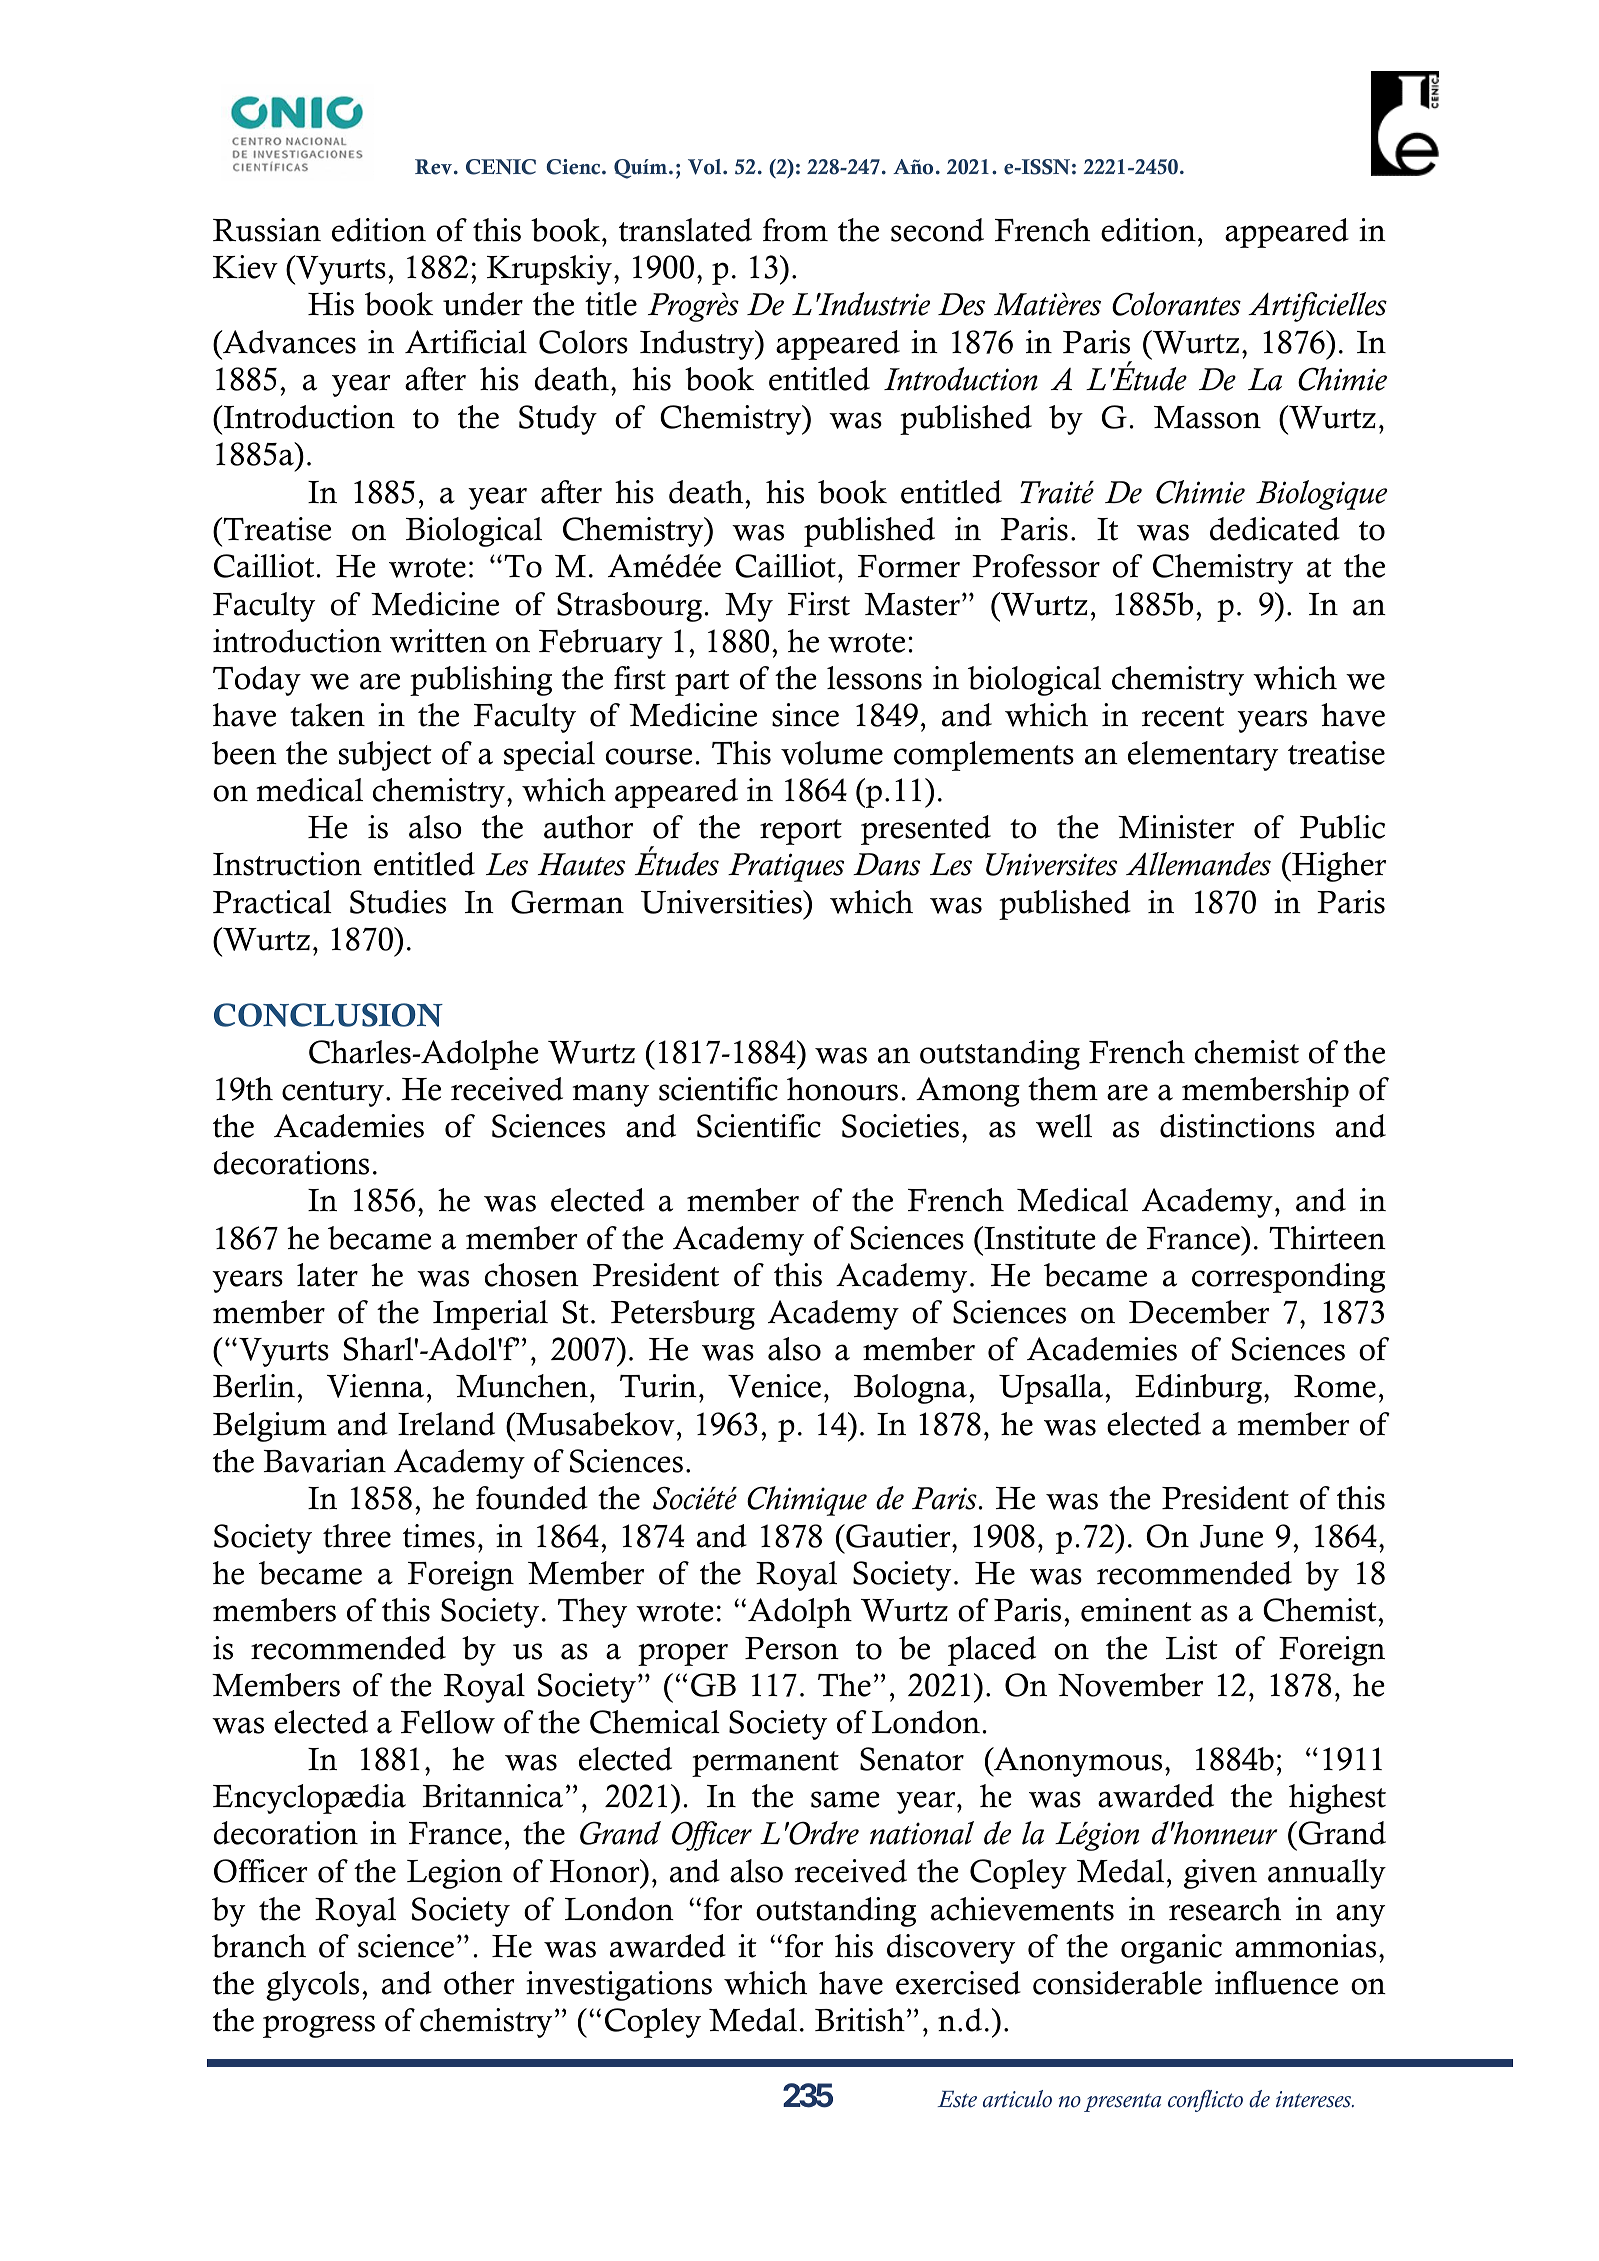 This document has width=1599, height=2261. Describe the element at coordinates (375, 1386) in the document. I see `Vienna` at that location.
